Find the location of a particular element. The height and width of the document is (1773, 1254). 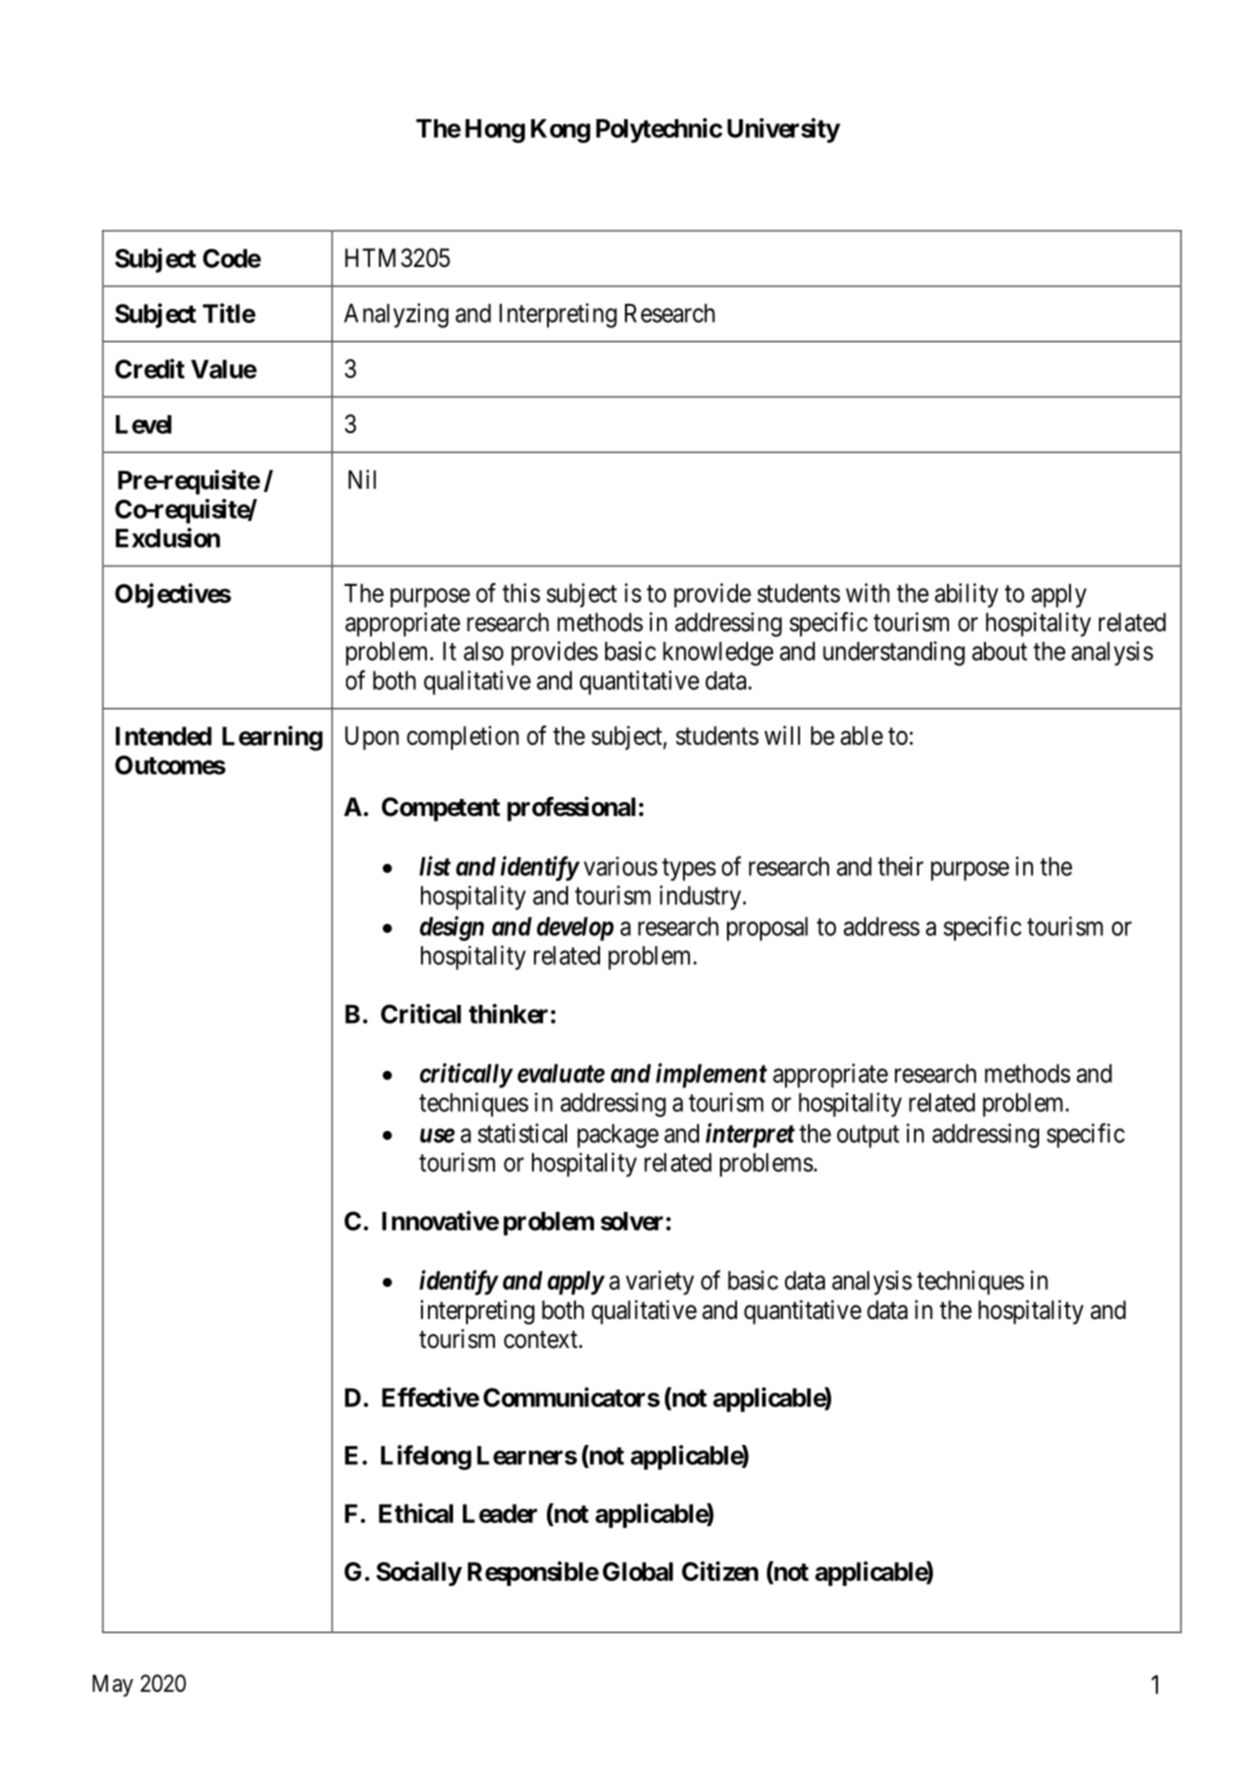

Exclusion is located at coordinates (168, 538).
